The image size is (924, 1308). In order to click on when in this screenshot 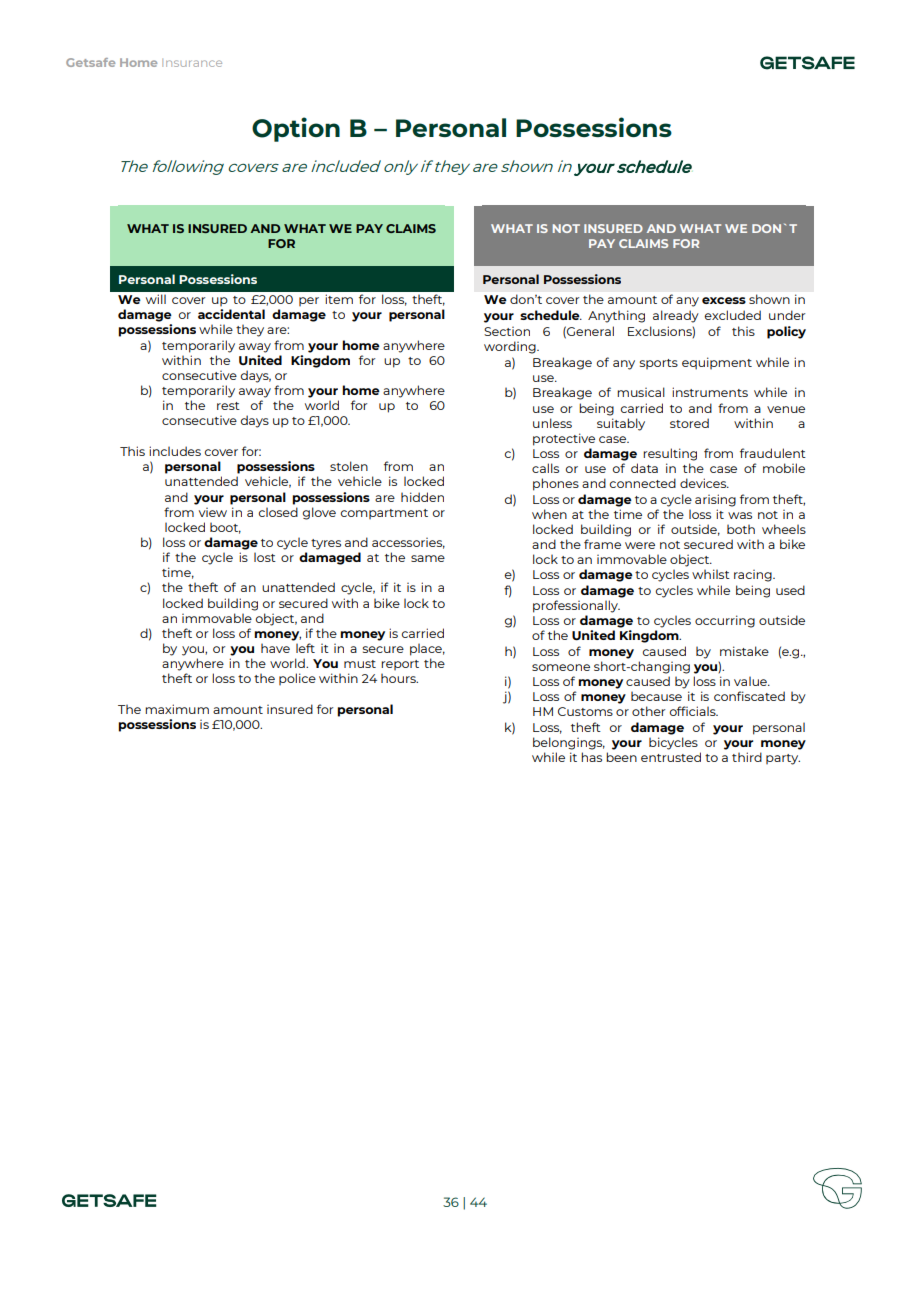, I will do `click(549, 514)`.
